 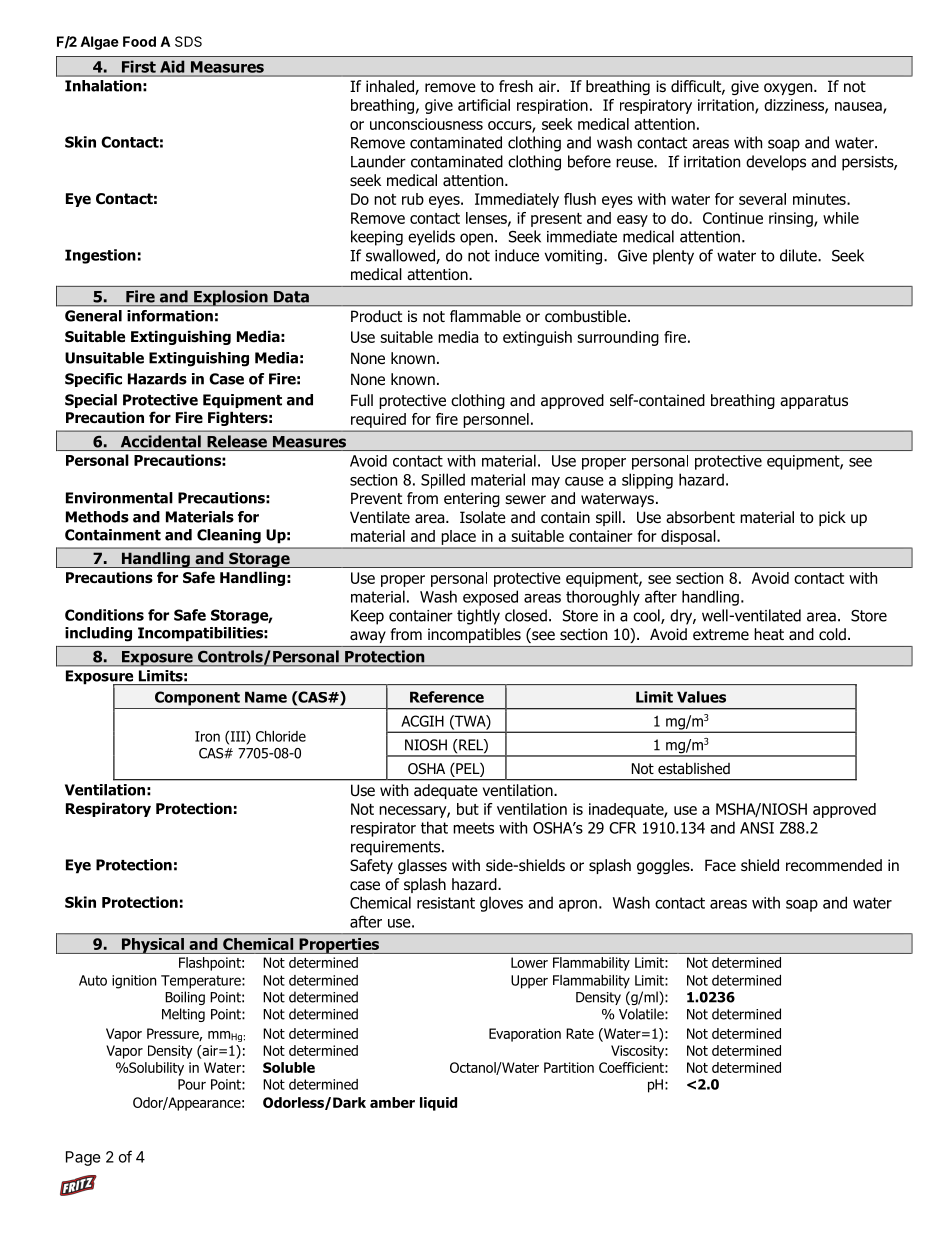 What do you see at coordinates (484, 105) in the image?
I see `artificial` at bounding box center [484, 105].
